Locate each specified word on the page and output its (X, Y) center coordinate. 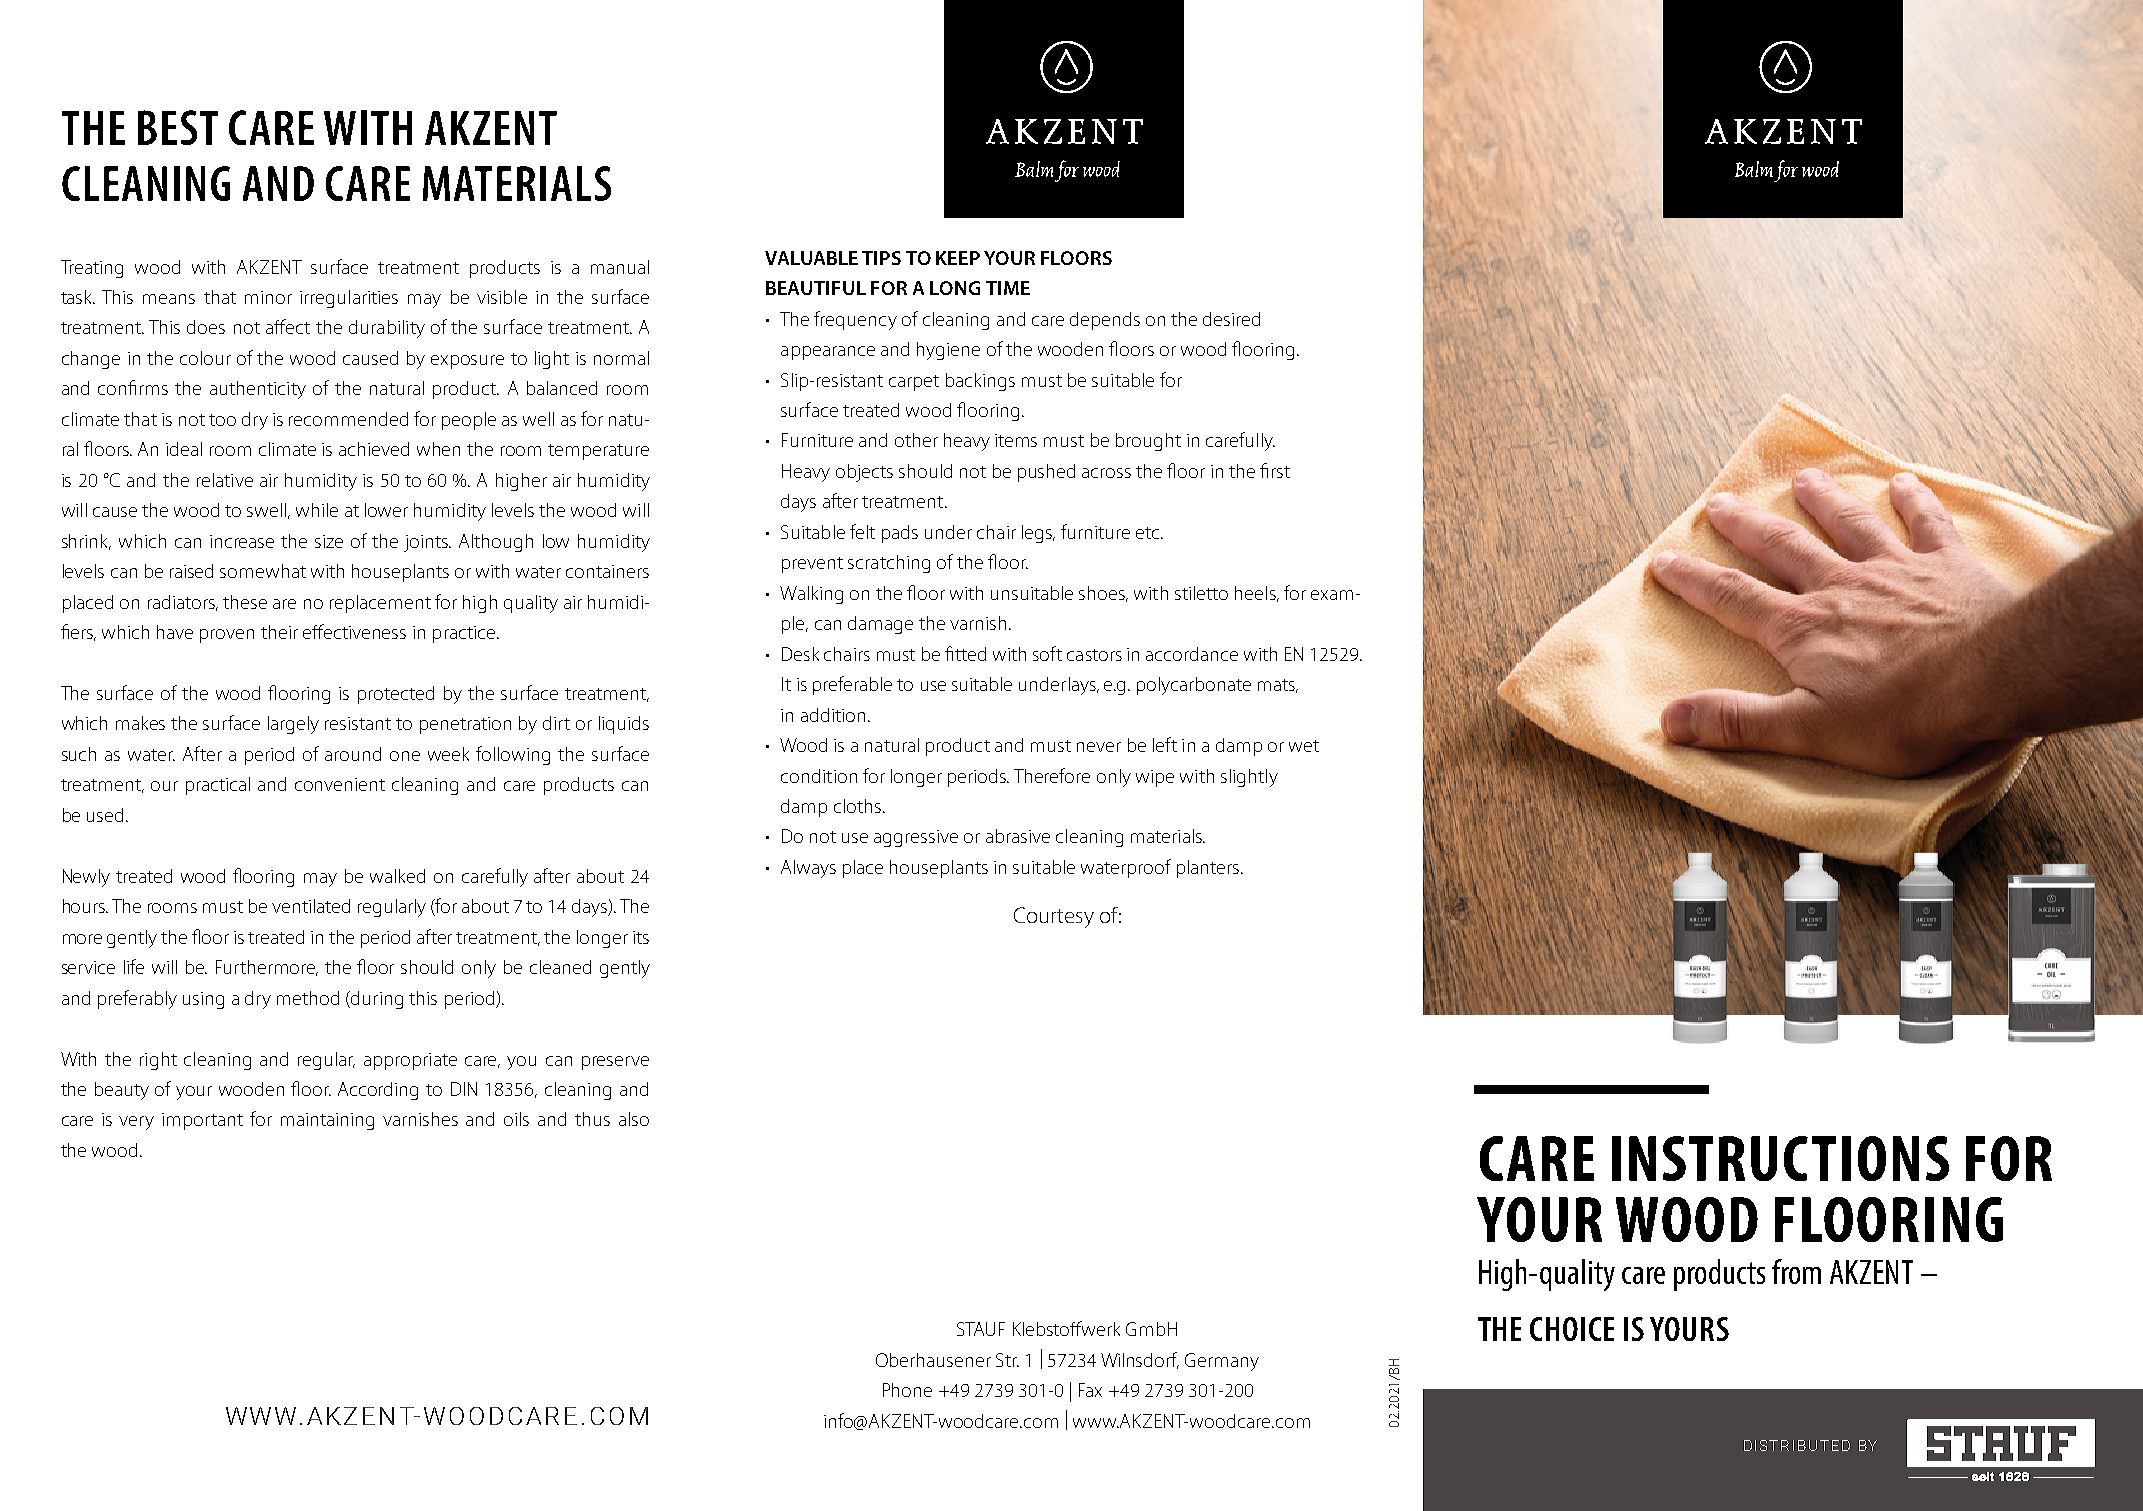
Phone (907, 1390)
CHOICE (1572, 1329)
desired (1231, 319)
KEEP (958, 258)
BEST (178, 127)
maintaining (327, 1121)
